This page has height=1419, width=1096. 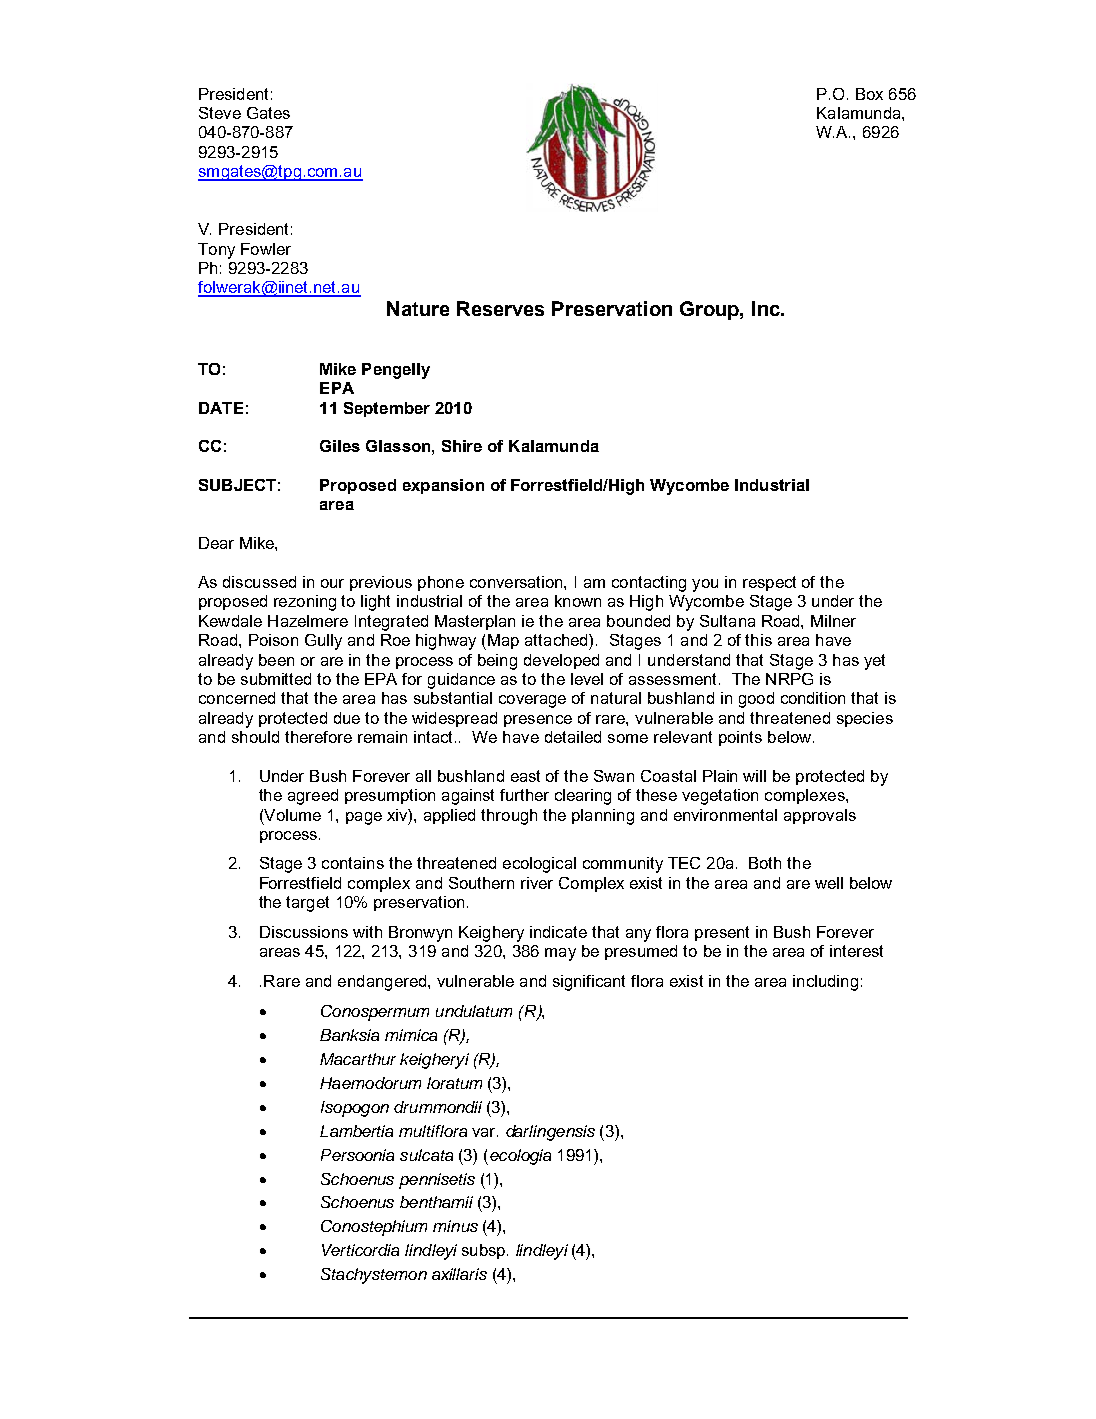 What do you see at coordinates (869, 94) in the page?
I see `Box` at bounding box center [869, 94].
